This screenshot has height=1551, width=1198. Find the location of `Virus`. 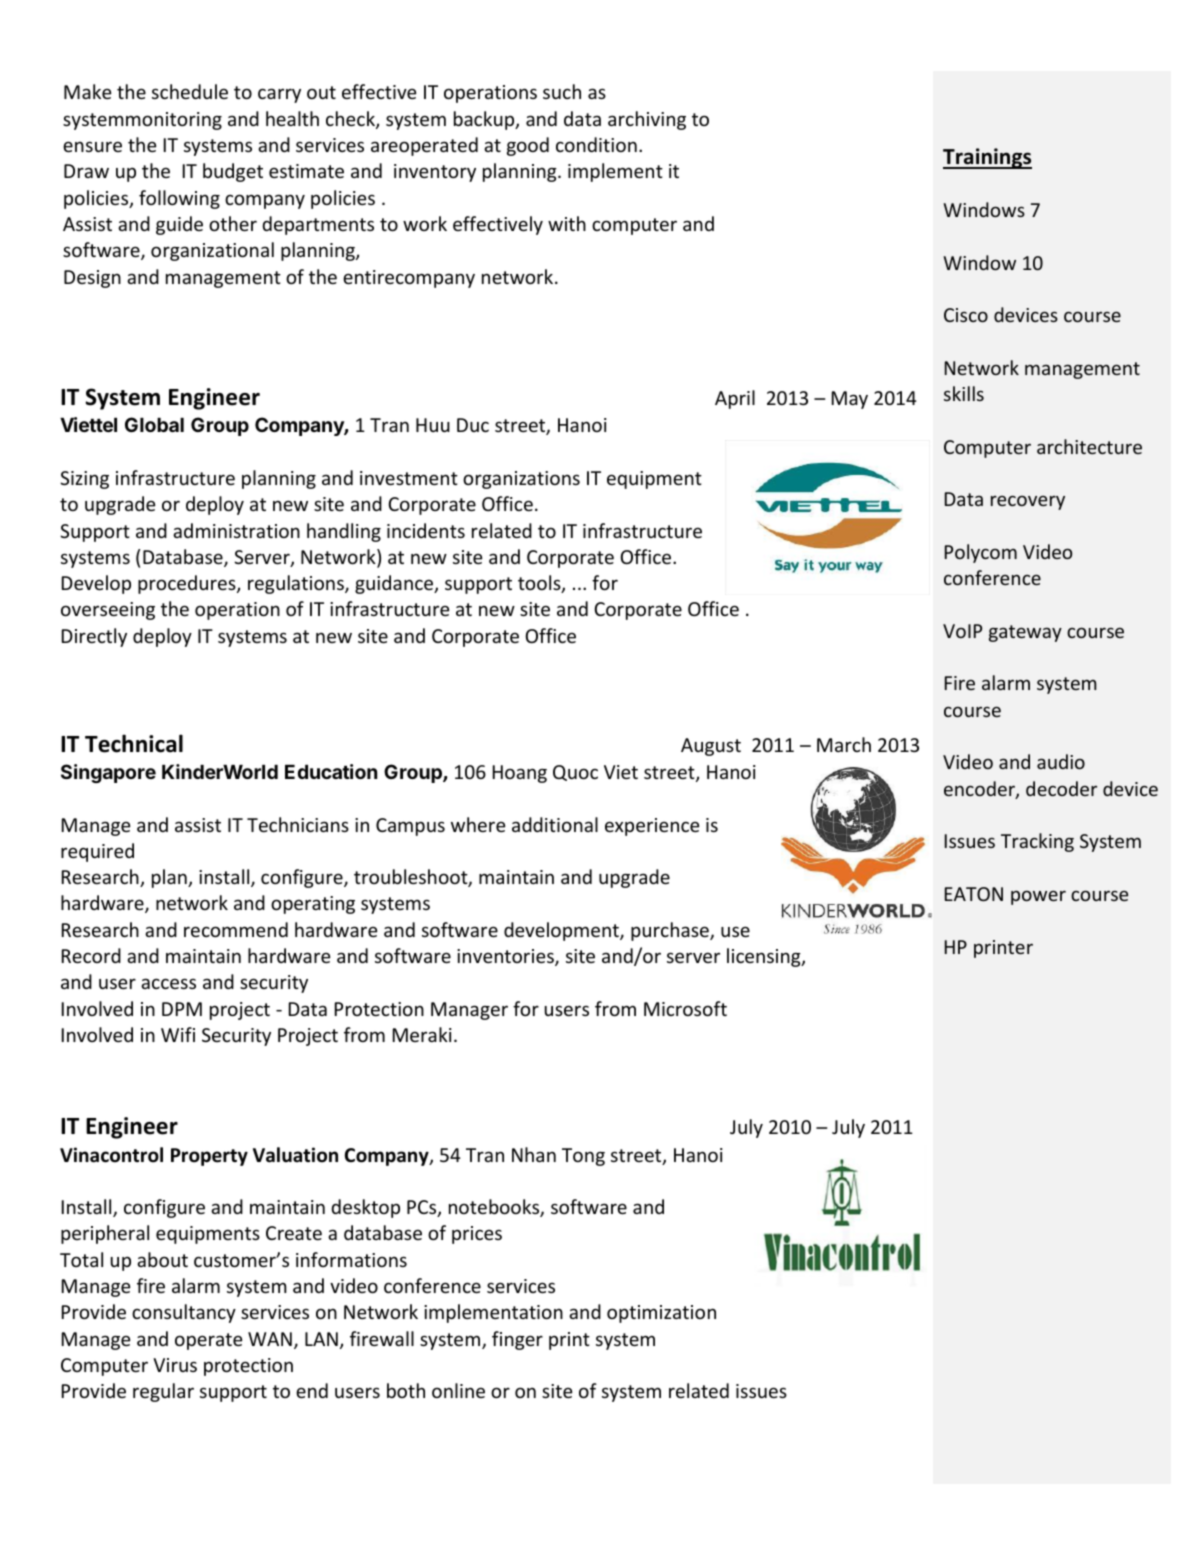

Virus is located at coordinates (175, 1365).
